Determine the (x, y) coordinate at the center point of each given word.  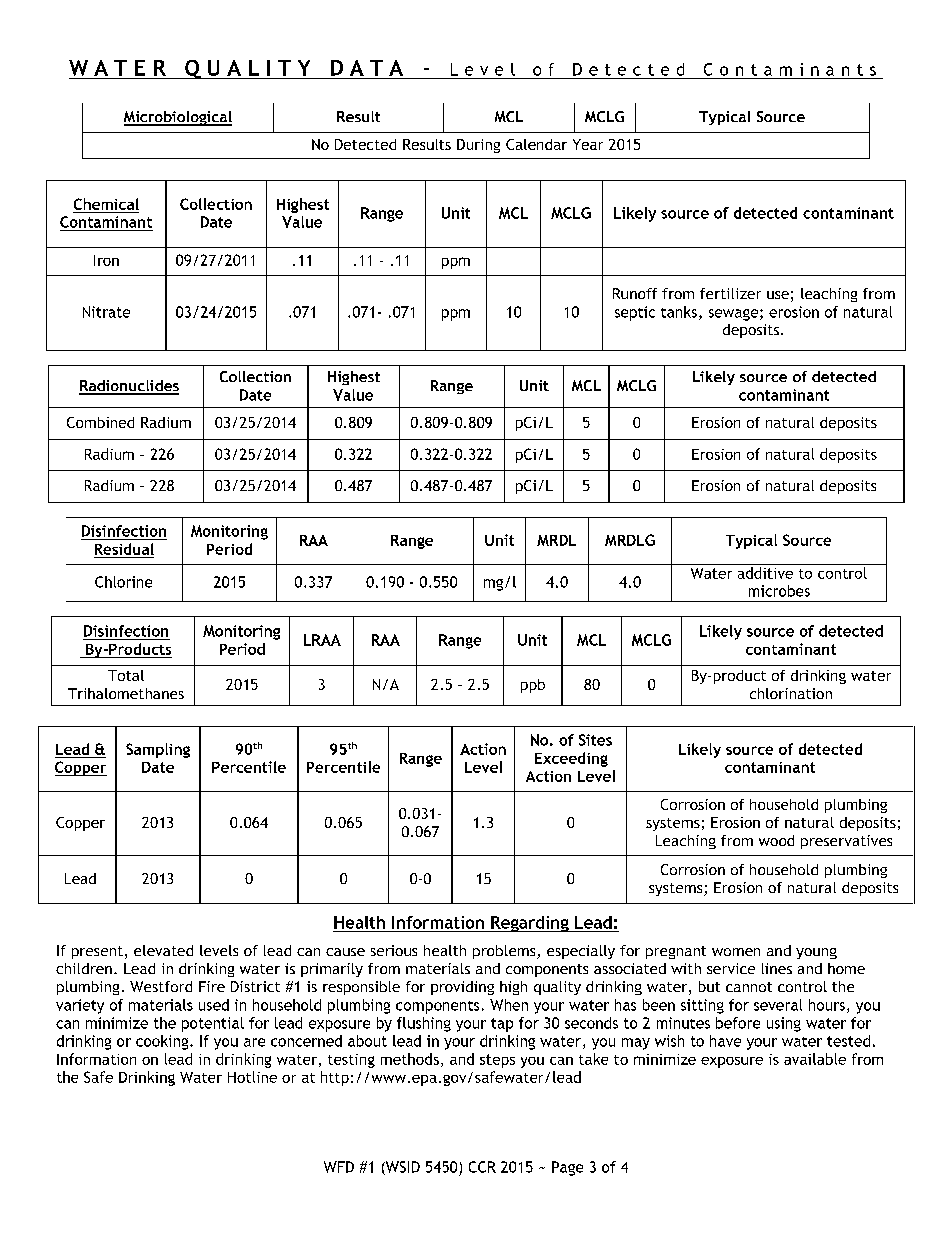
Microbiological (178, 118)
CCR (482, 1167)
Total (126, 675)
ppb (533, 686)
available (815, 1059)
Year (588, 144)
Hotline (252, 1077)
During (478, 146)
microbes (779, 591)
